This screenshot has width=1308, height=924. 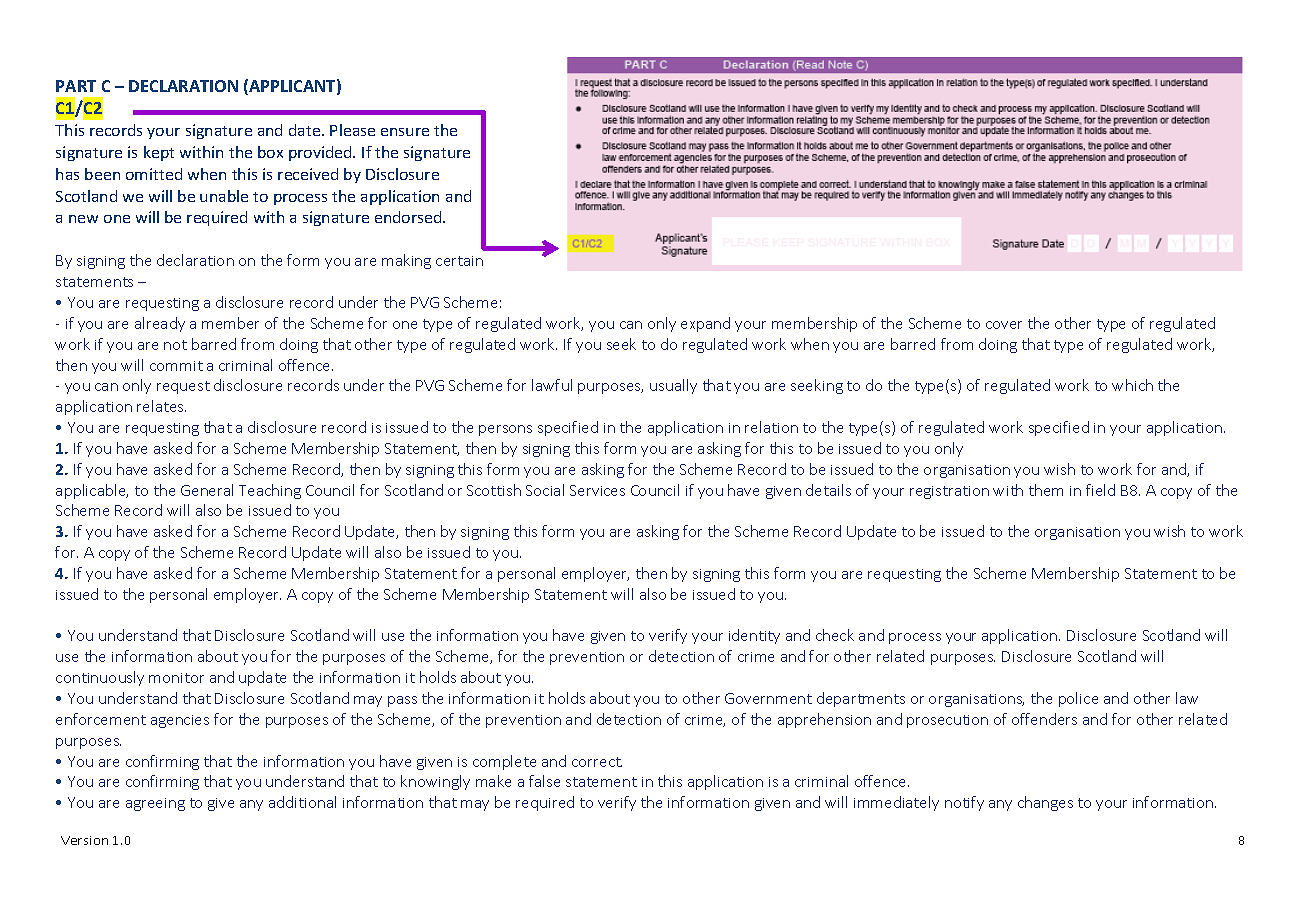 I want to click on them, so click(x=1046, y=490).
